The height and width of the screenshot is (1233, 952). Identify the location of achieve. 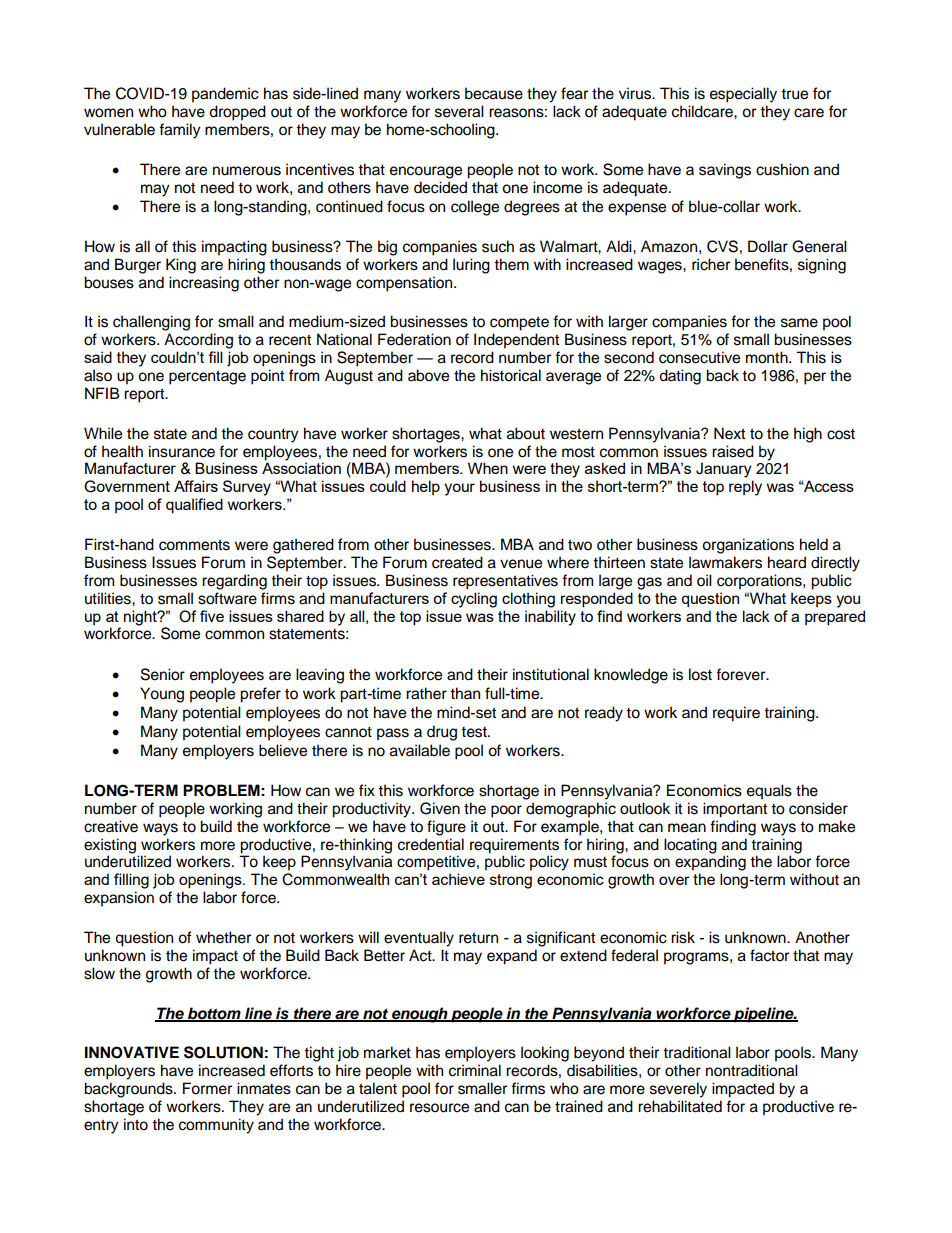
(458, 879).
